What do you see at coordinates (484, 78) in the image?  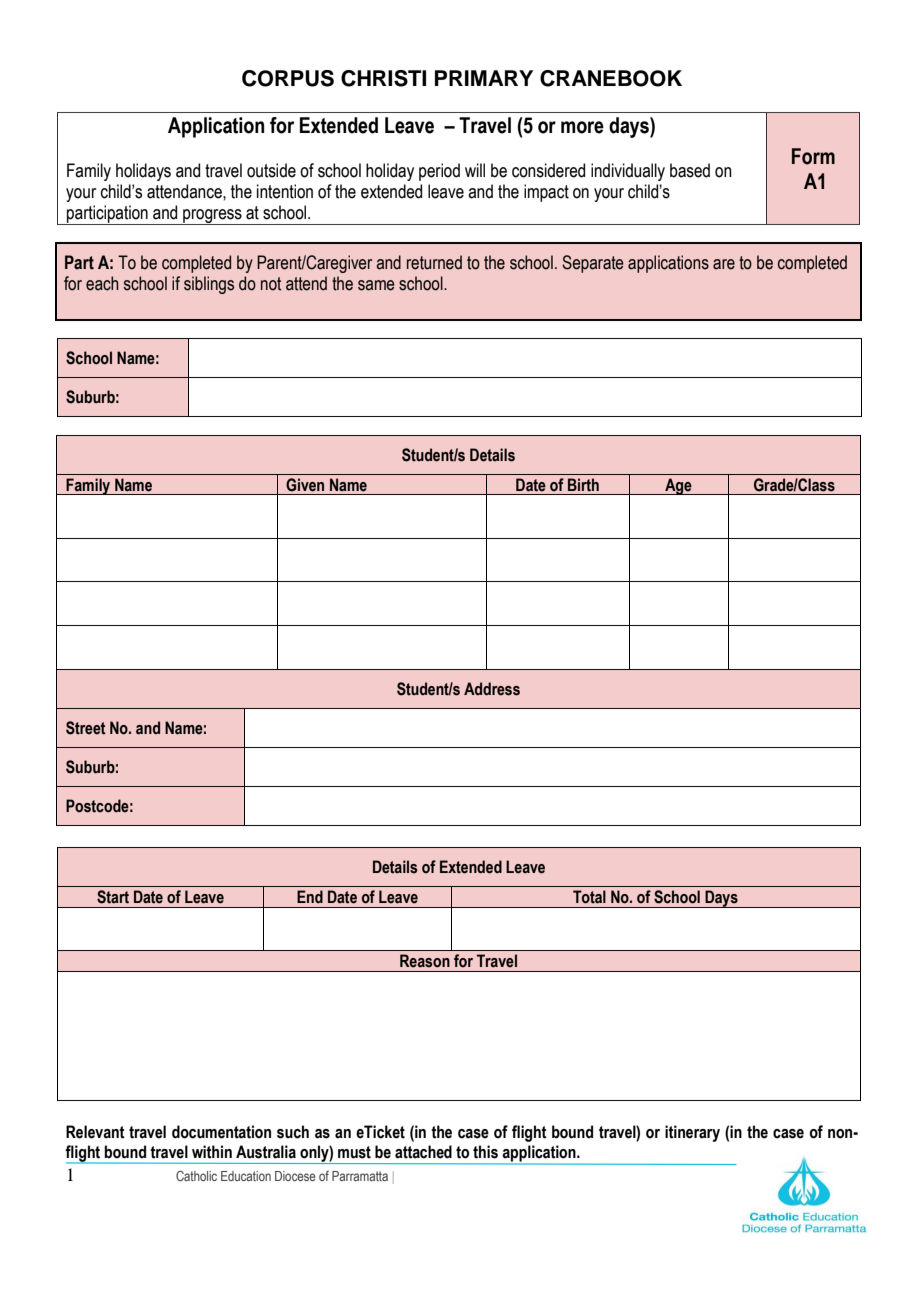 I see `PRIMARY` at bounding box center [484, 78].
